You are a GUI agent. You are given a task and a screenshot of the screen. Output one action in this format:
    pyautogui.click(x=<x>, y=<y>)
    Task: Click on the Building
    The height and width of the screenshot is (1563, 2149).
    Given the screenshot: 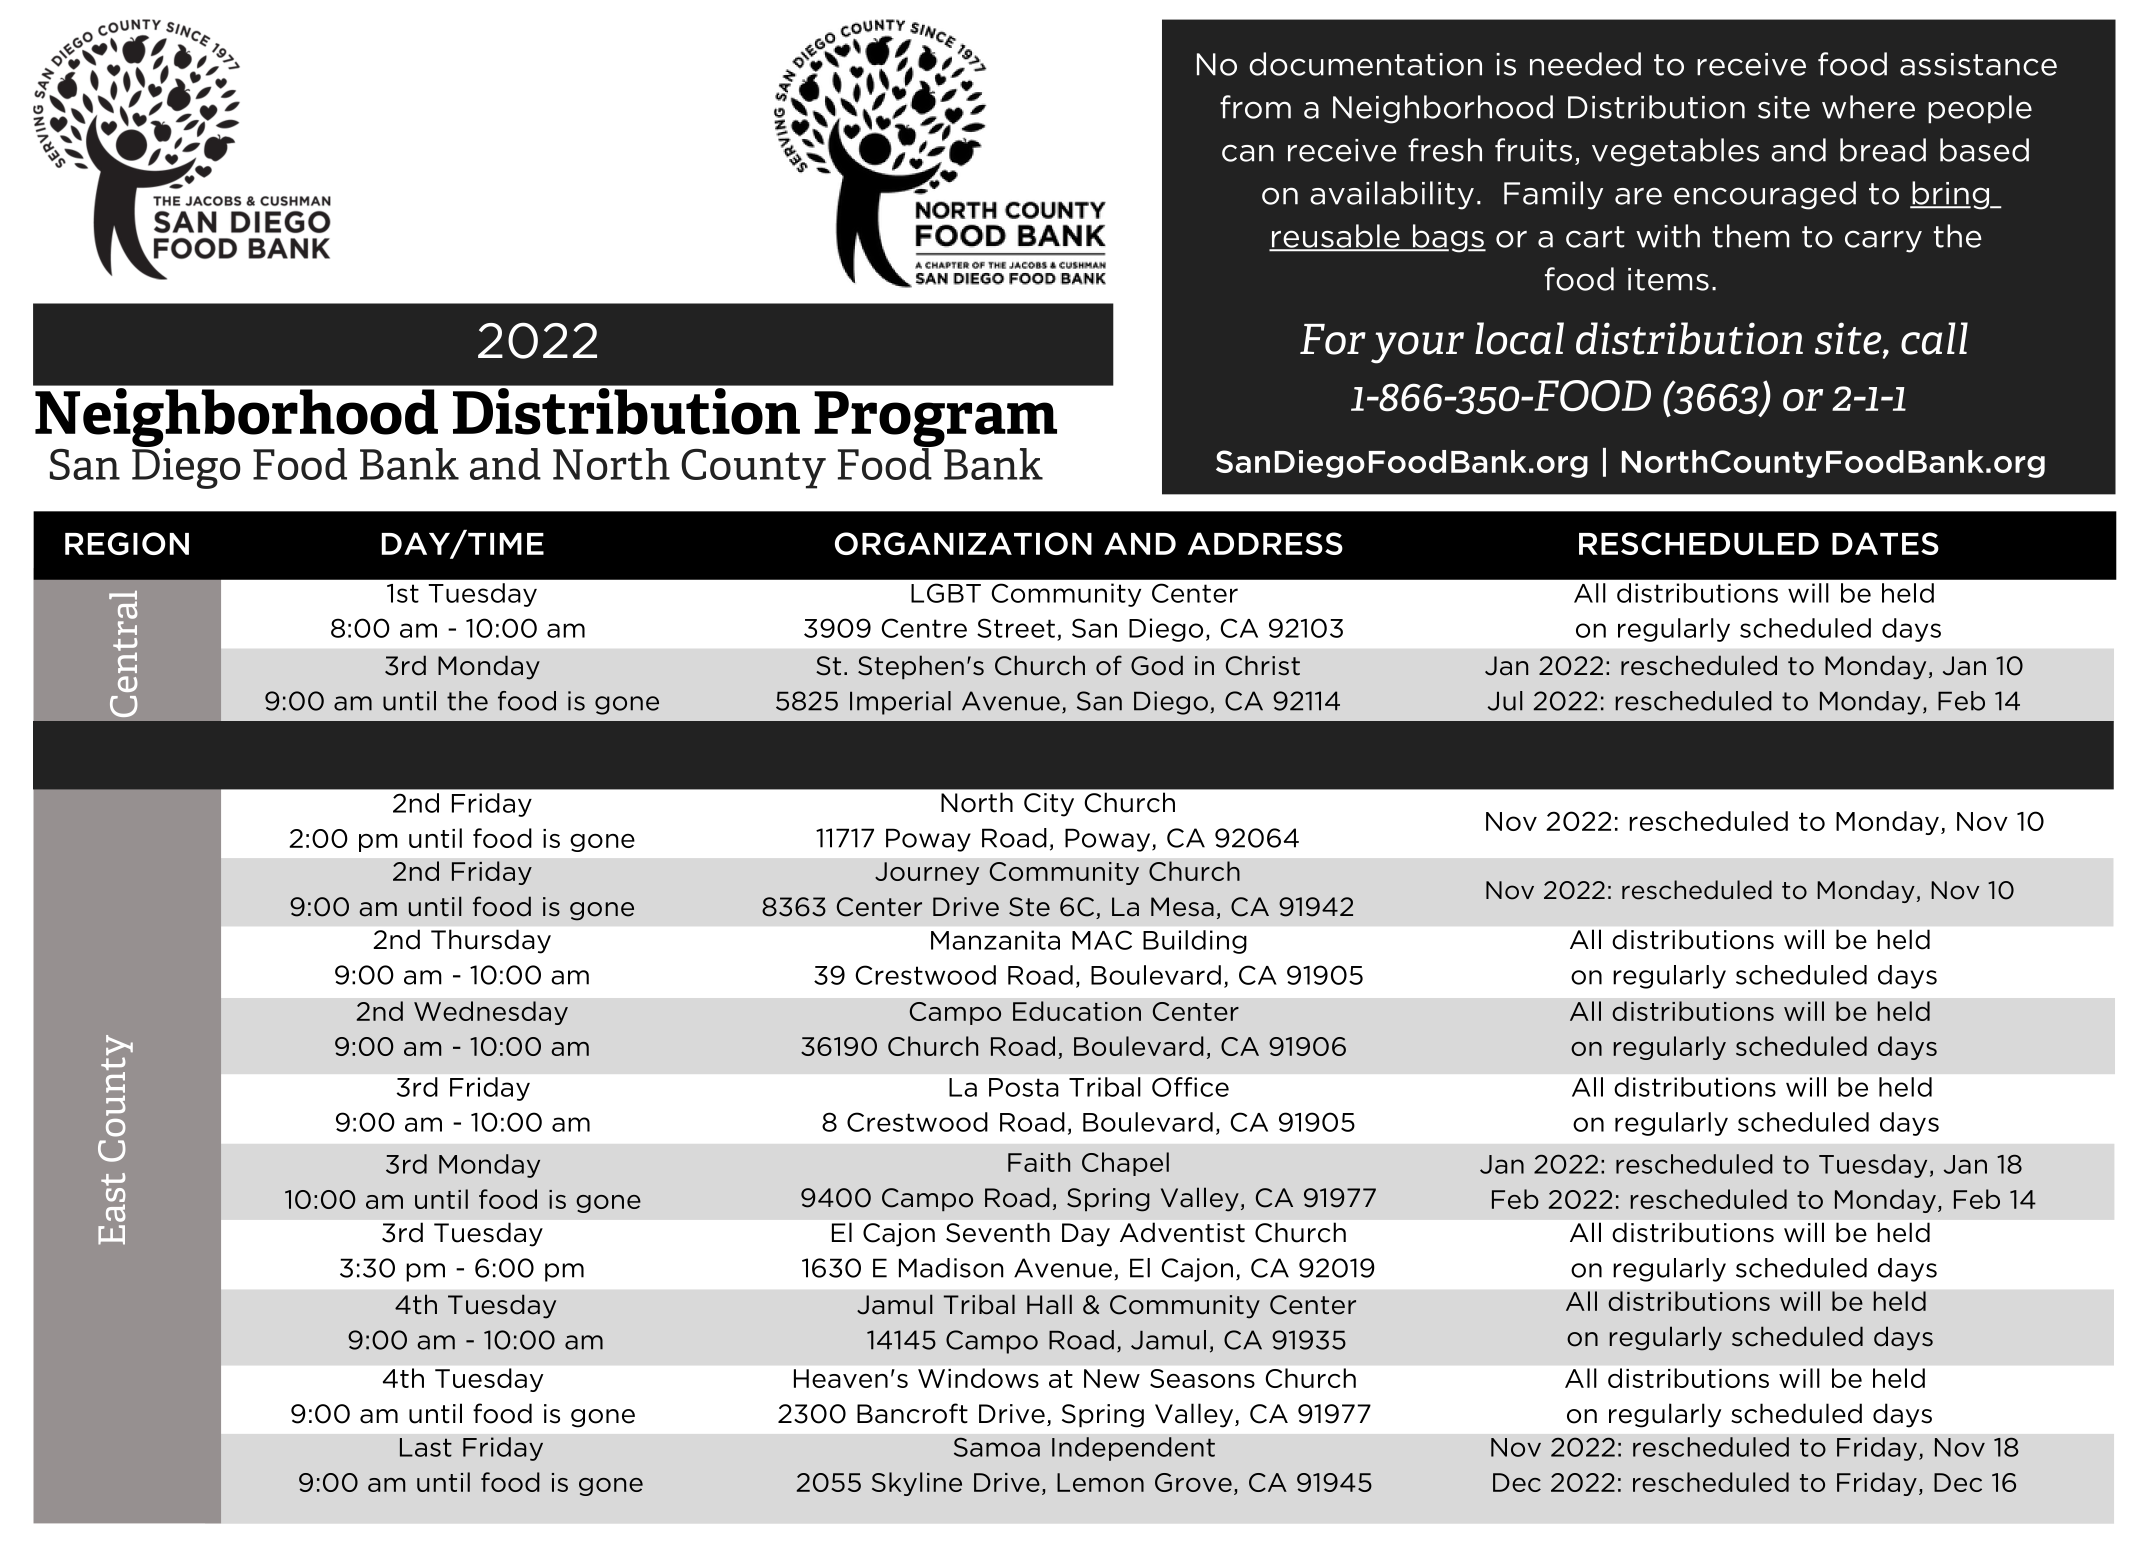 What is the action you would take?
    pyautogui.click(x=1195, y=942)
